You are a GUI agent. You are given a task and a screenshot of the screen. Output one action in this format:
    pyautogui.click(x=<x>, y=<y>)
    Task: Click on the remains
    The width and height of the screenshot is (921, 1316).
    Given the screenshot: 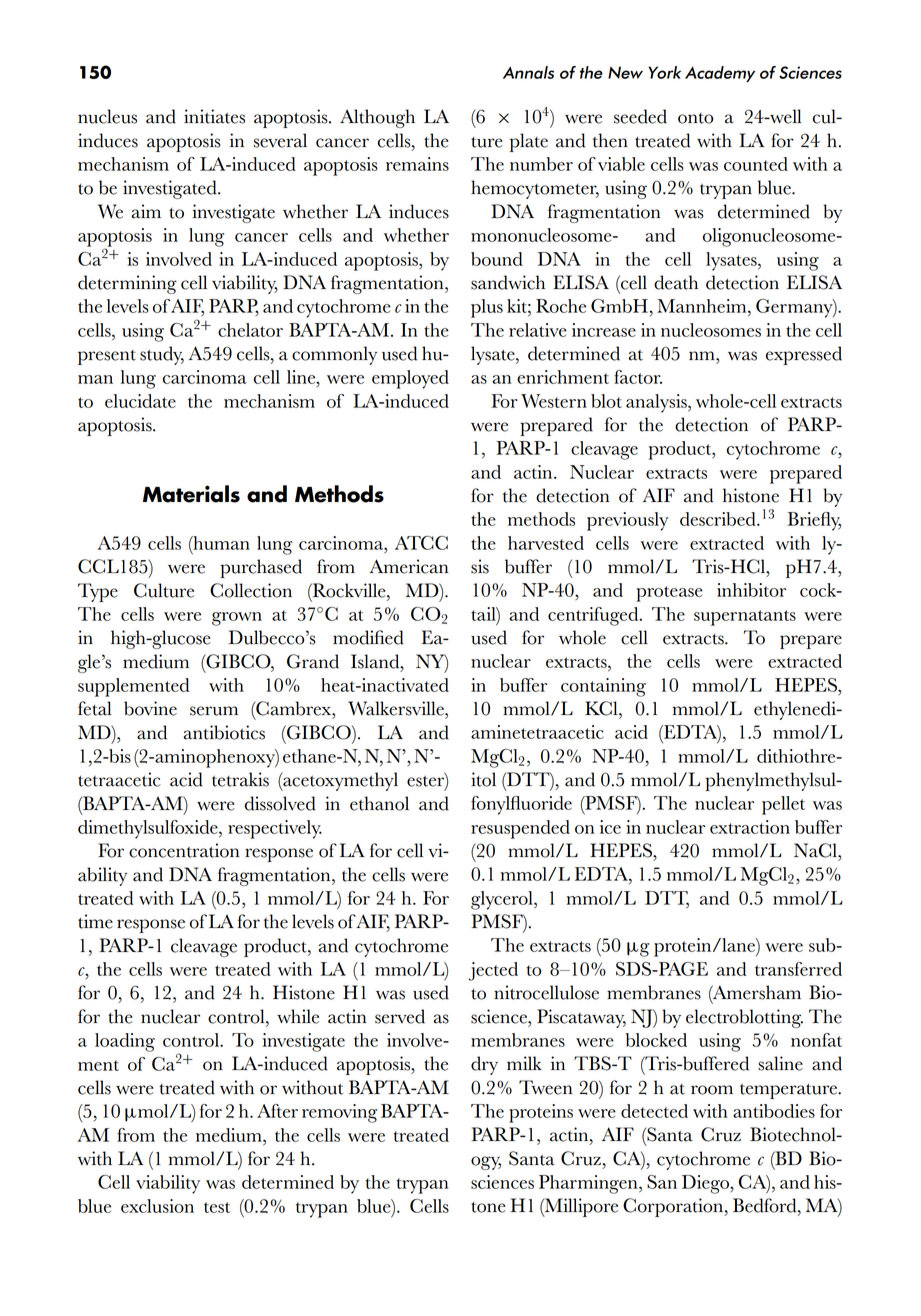 What is the action you would take?
    pyautogui.click(x=417, y=164)
